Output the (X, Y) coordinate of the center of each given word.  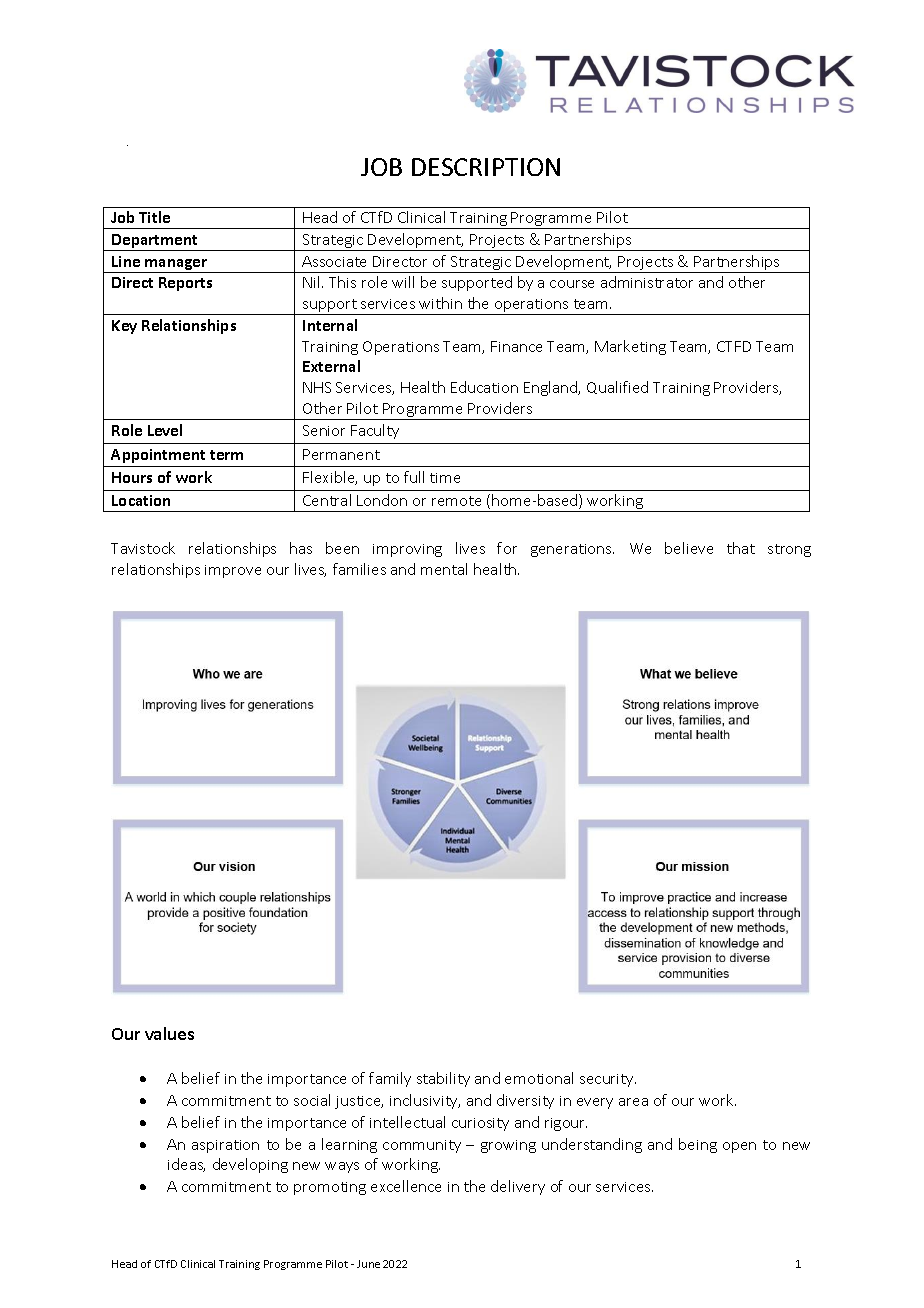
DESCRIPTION (486, 167)
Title (154, 217)
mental (444, 569)
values (169, 1033)
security (608, 1080)
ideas (186, 1165)
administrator (647, 282)
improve (233, 571)
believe (689, 548)
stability (443, 1079)
